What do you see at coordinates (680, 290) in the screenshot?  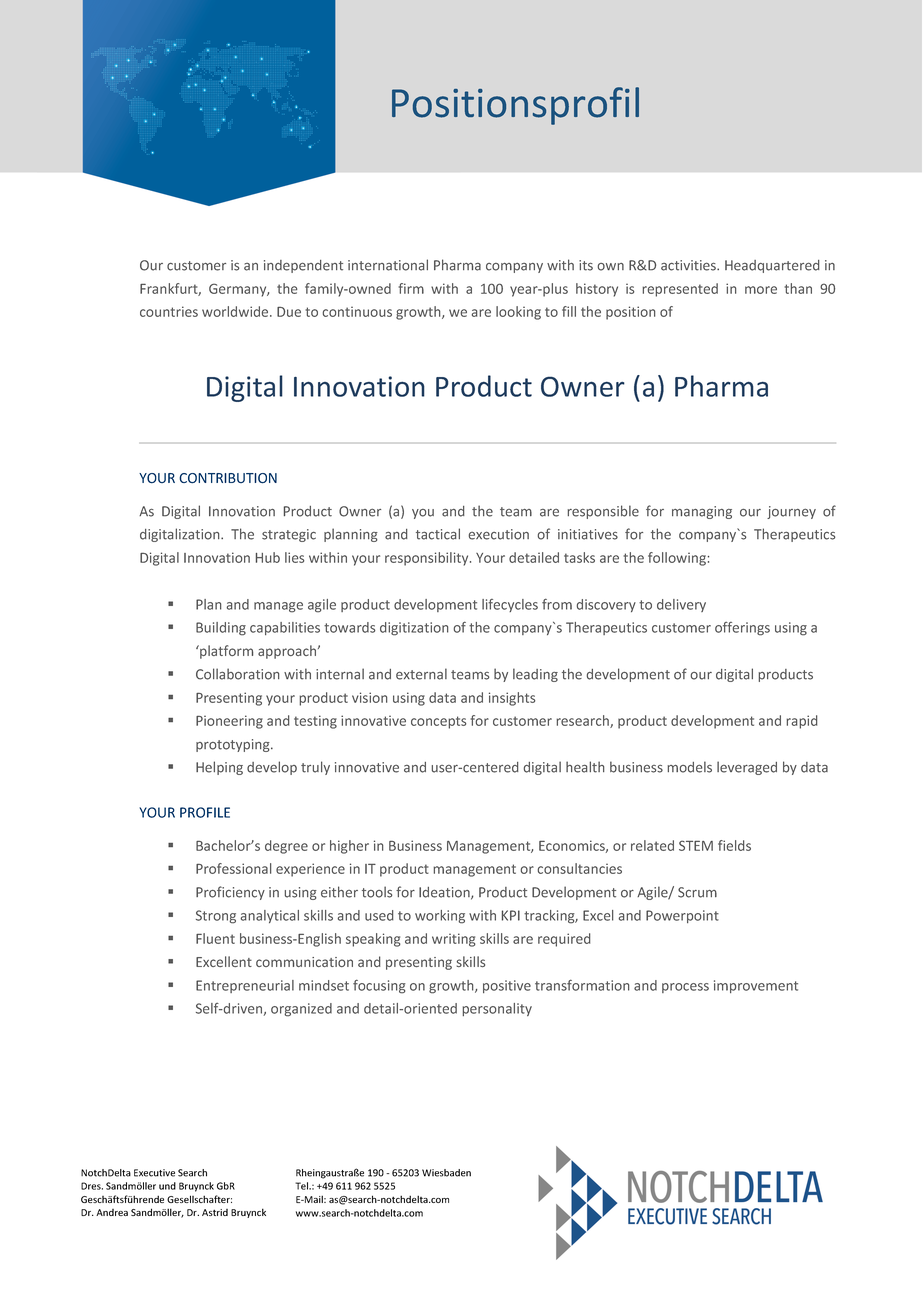 I see `represented` at bounding box center [680, 290].
